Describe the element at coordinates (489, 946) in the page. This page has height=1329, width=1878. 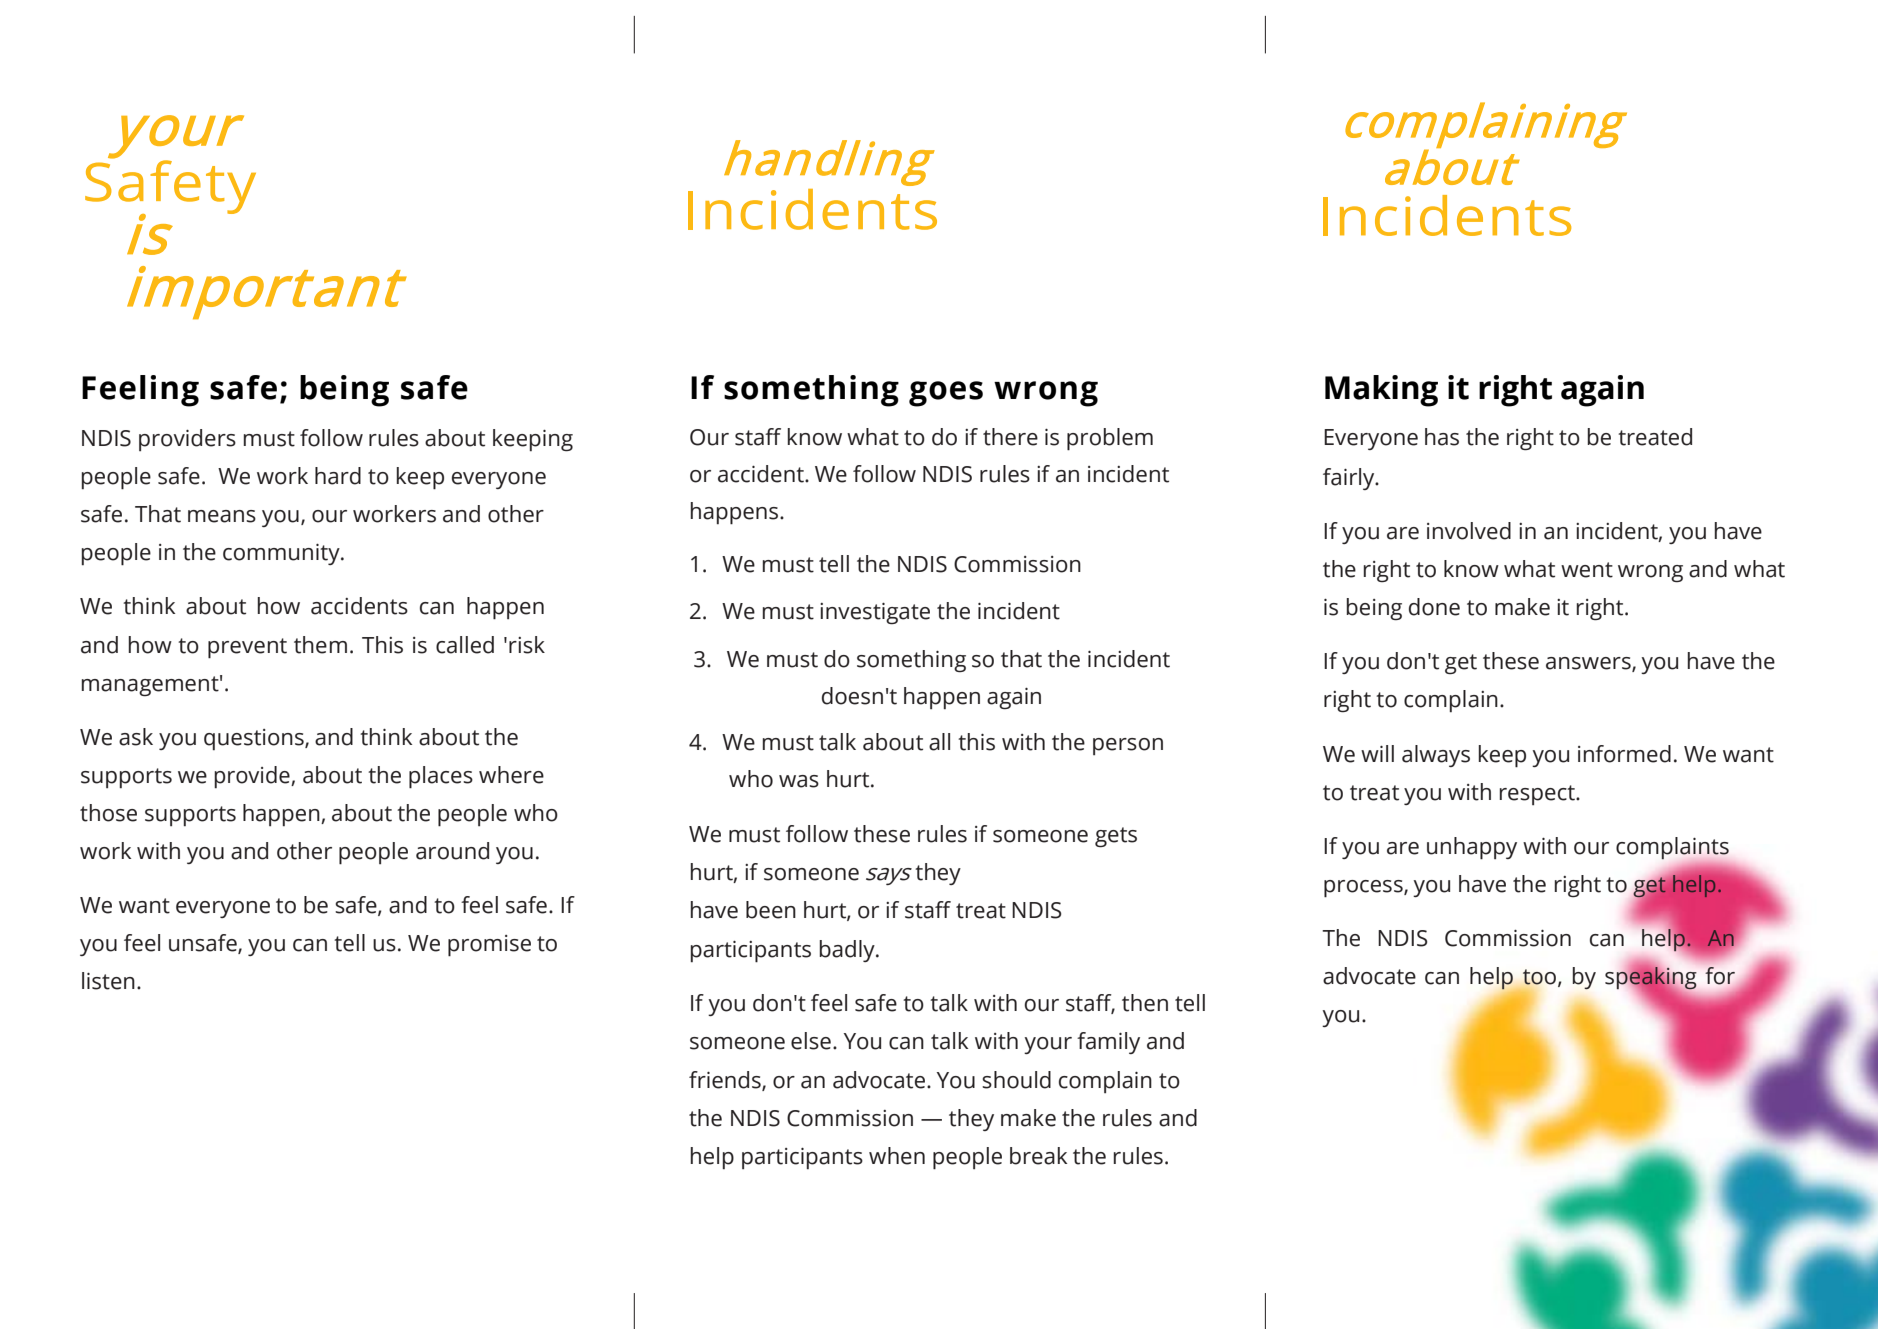
I see `promise` at that location.
